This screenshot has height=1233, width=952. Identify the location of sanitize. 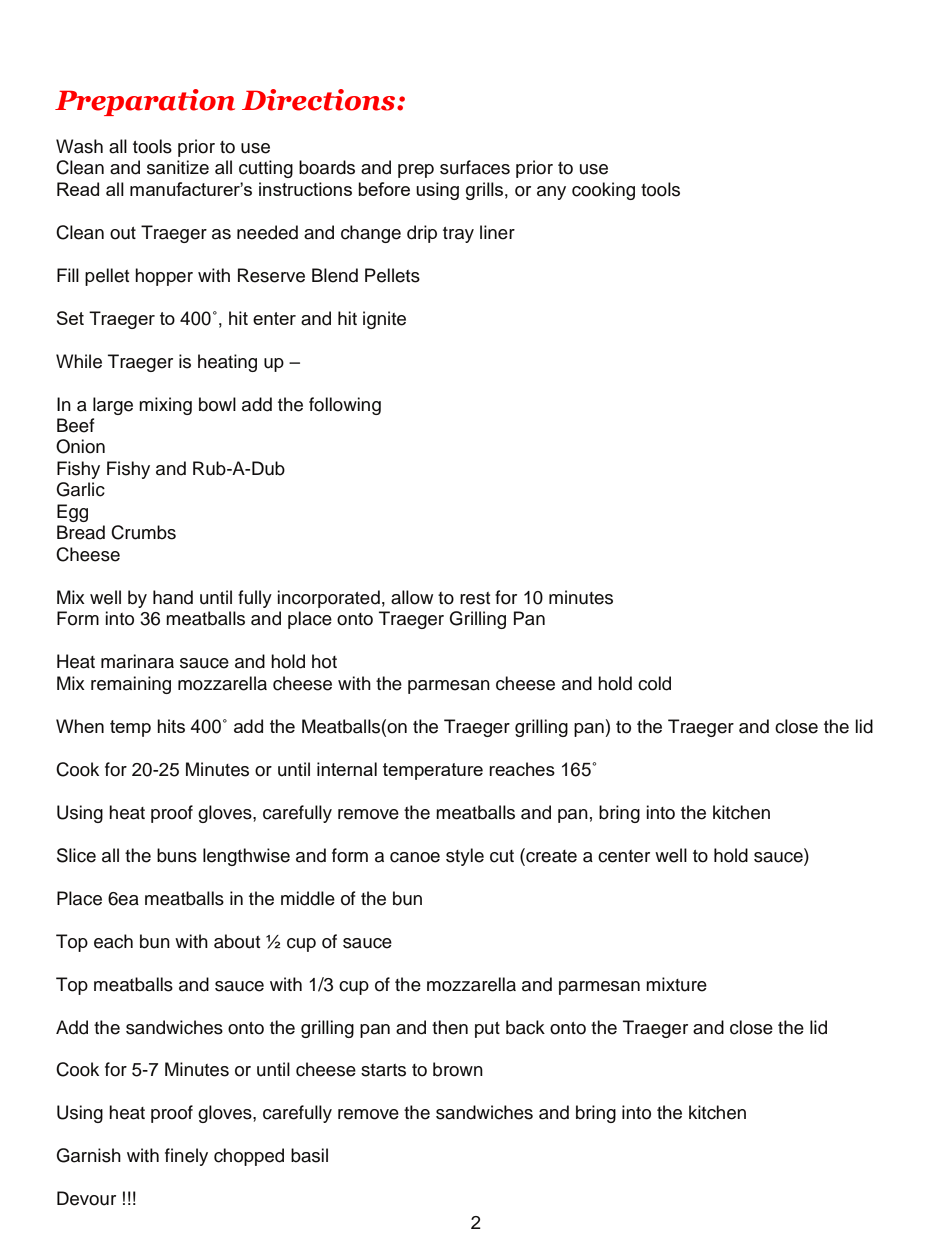
(178, 167).
